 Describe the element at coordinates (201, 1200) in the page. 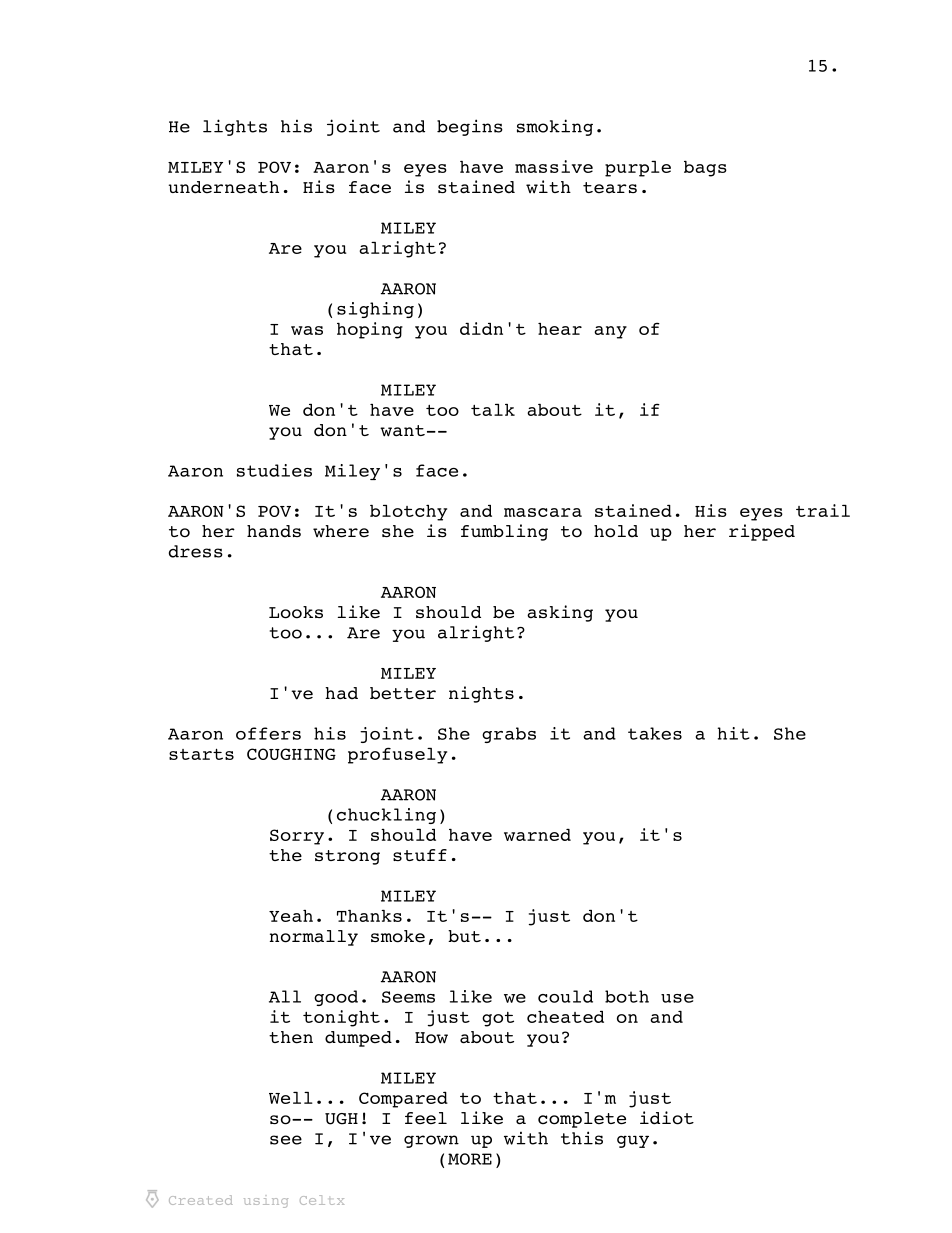

I see `Created` at that location.
